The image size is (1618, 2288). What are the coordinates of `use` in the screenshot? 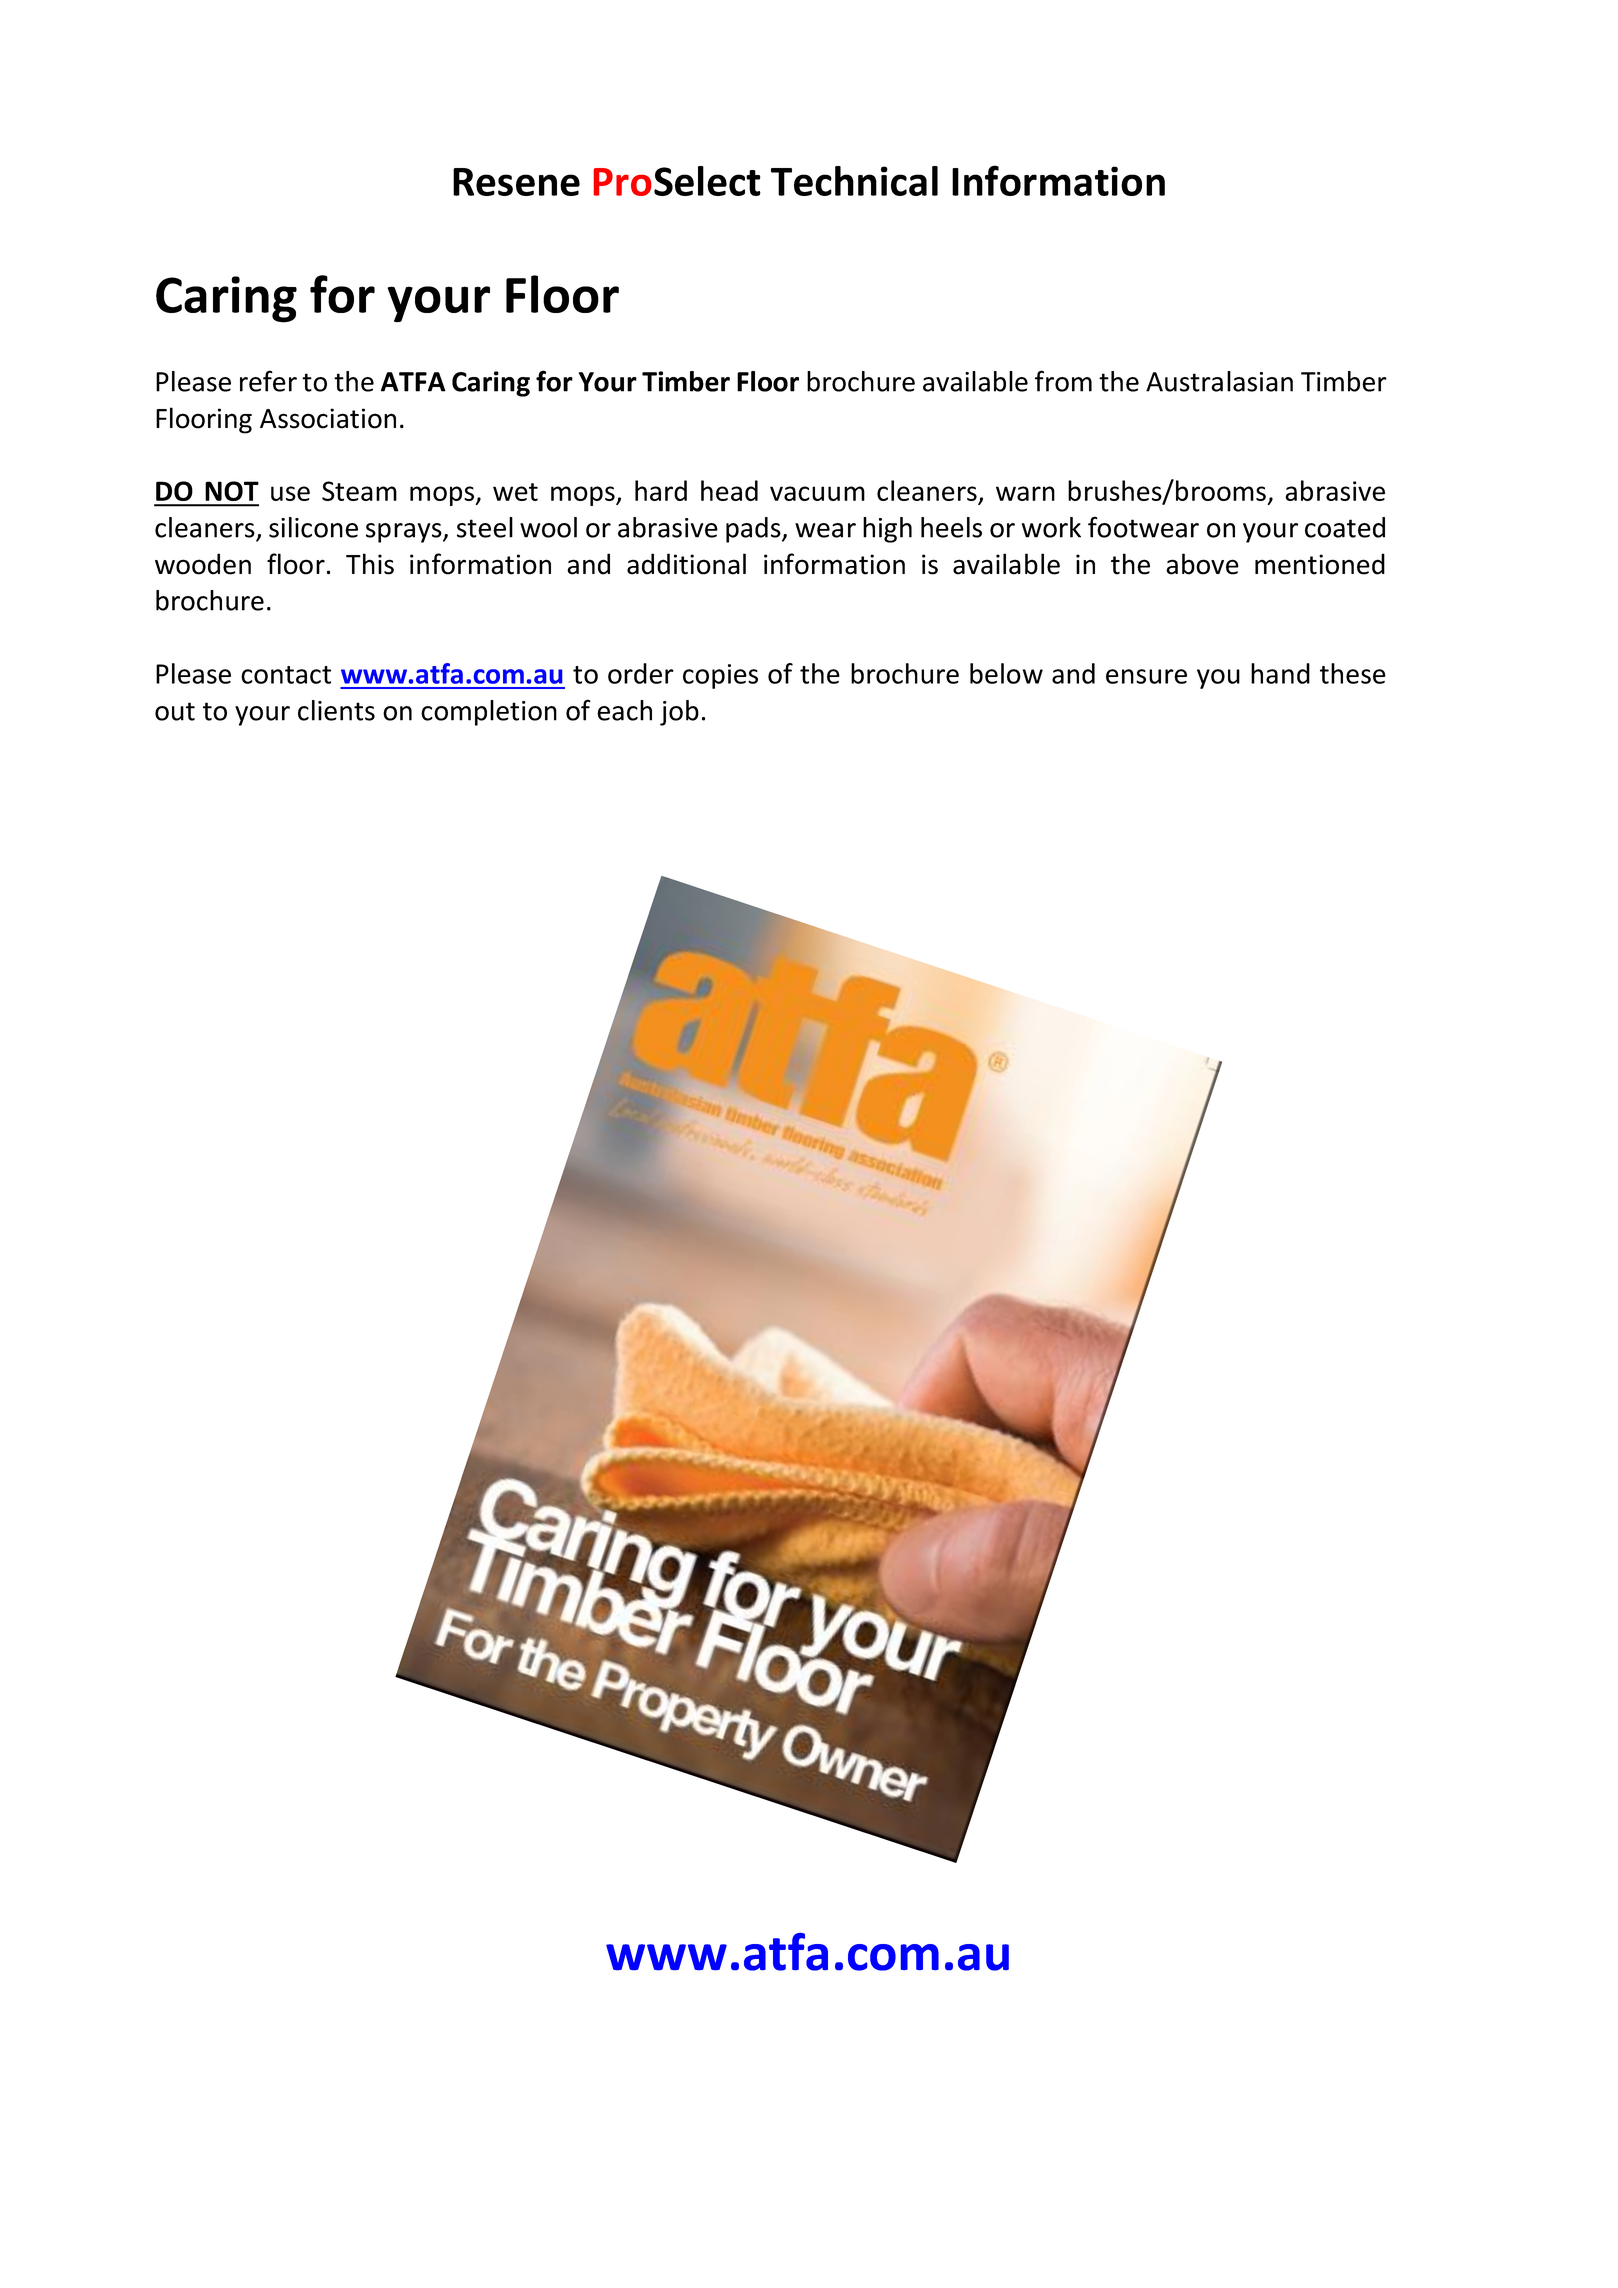 It's located at (290, 493).
